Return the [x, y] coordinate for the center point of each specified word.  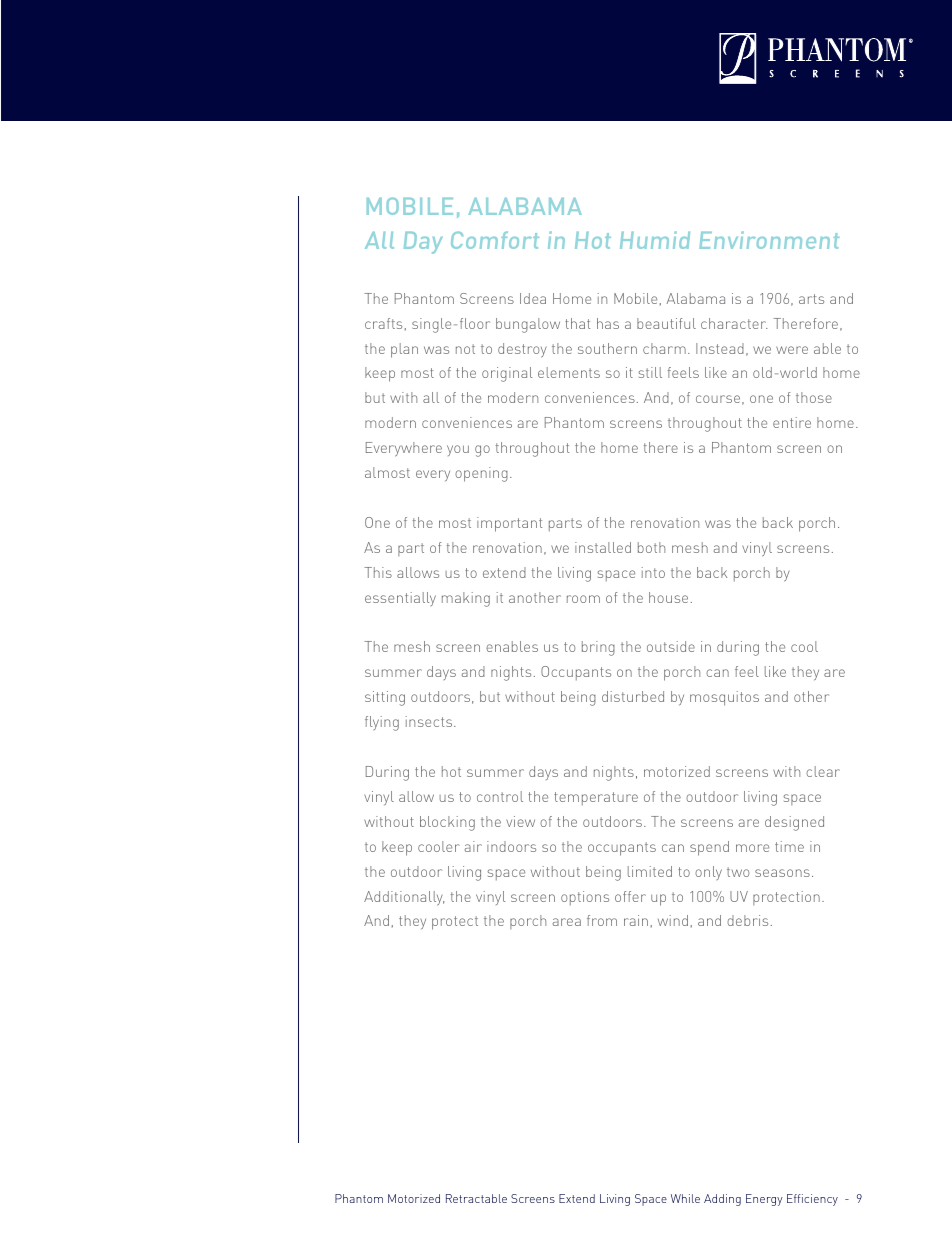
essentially [400, 599]
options [585, 898]
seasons [782, 873]
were [792, 350]
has [608, 323]
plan [404, 350]
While [685, 1198]
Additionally [404, 898]
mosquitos [724, 698]
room [583, 599]
